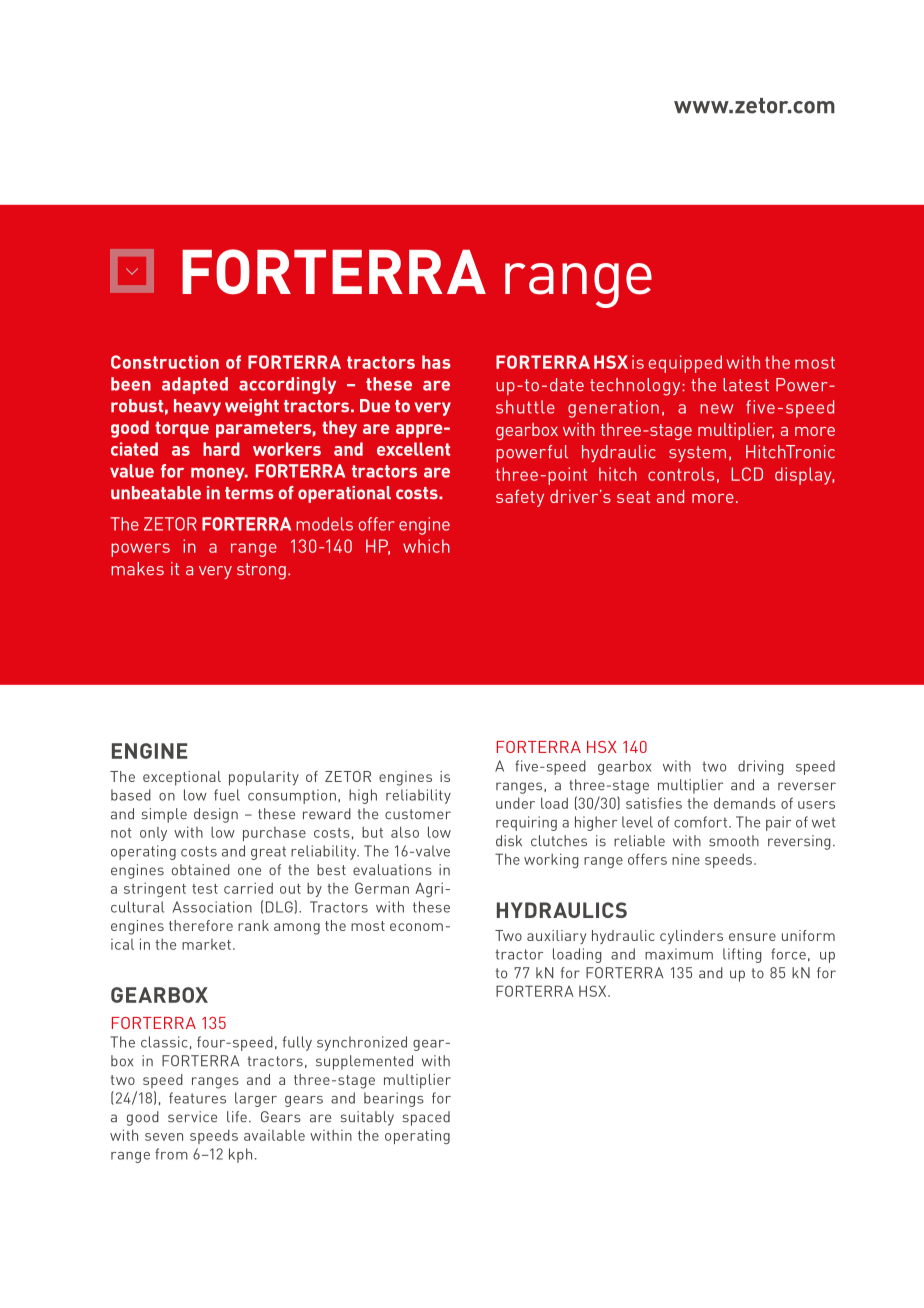  Describe the element at coordinates (761, 767) in the screenshot. I see `driving` at that location.
